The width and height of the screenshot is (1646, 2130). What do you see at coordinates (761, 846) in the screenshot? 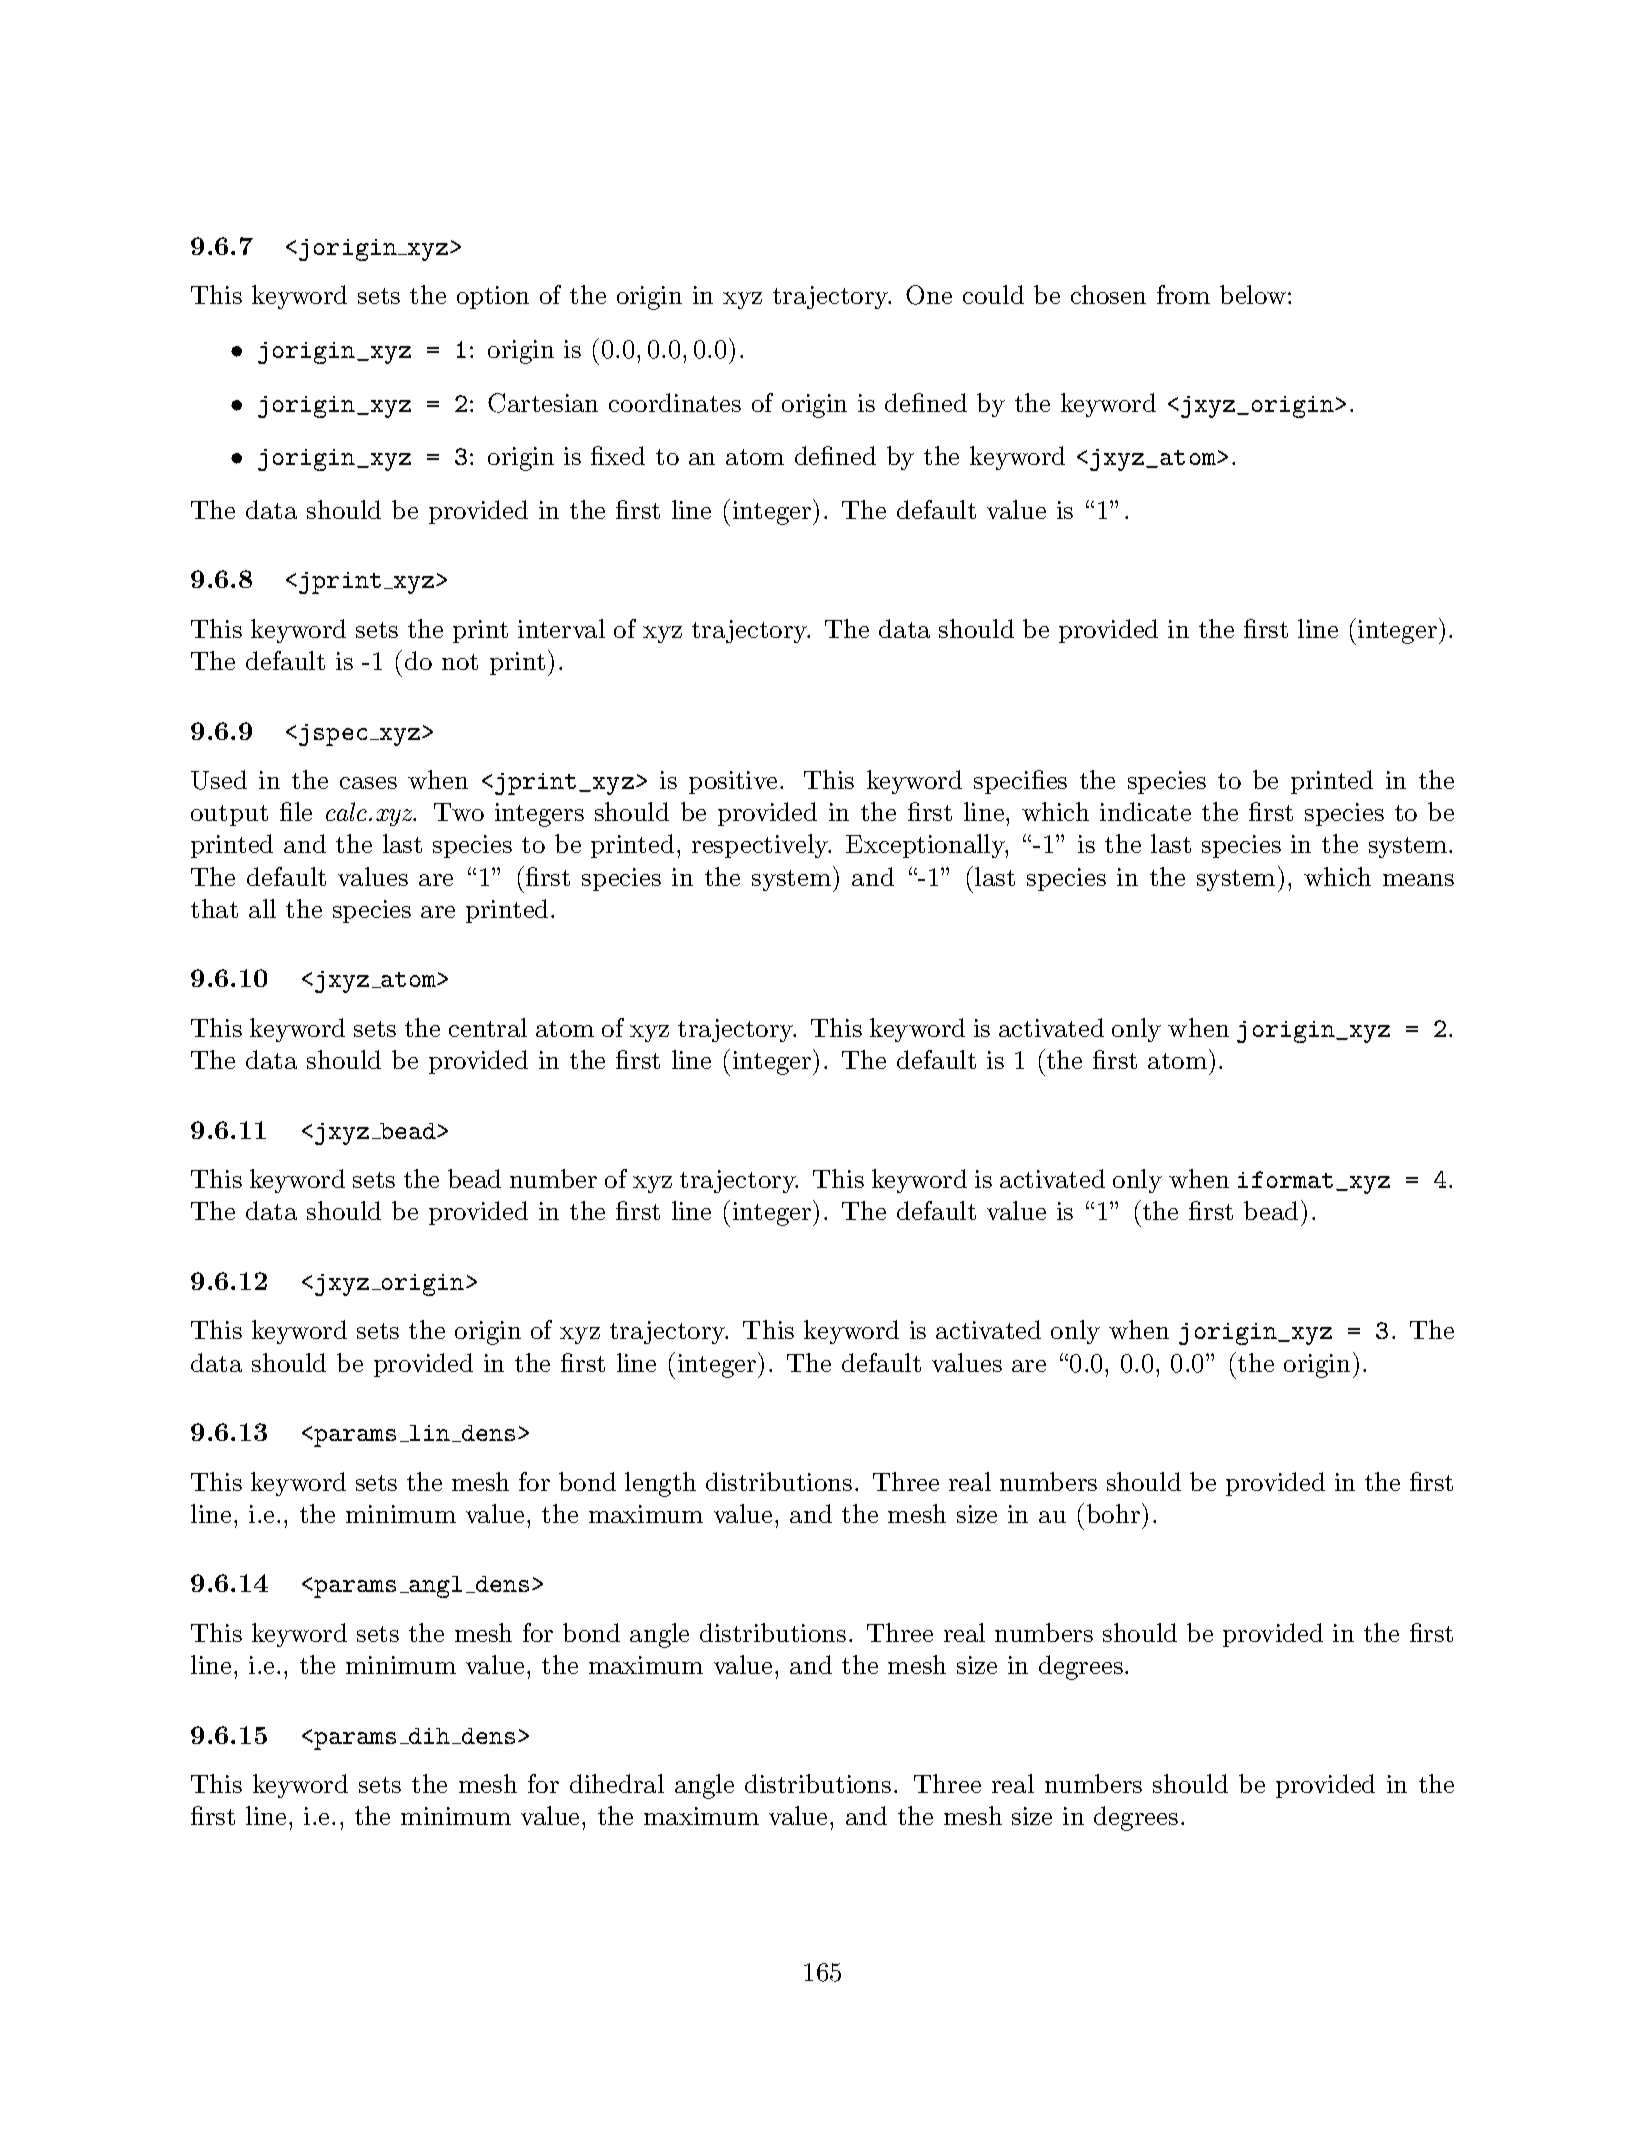
I see `respectively` at bounding box center [761, 846].
